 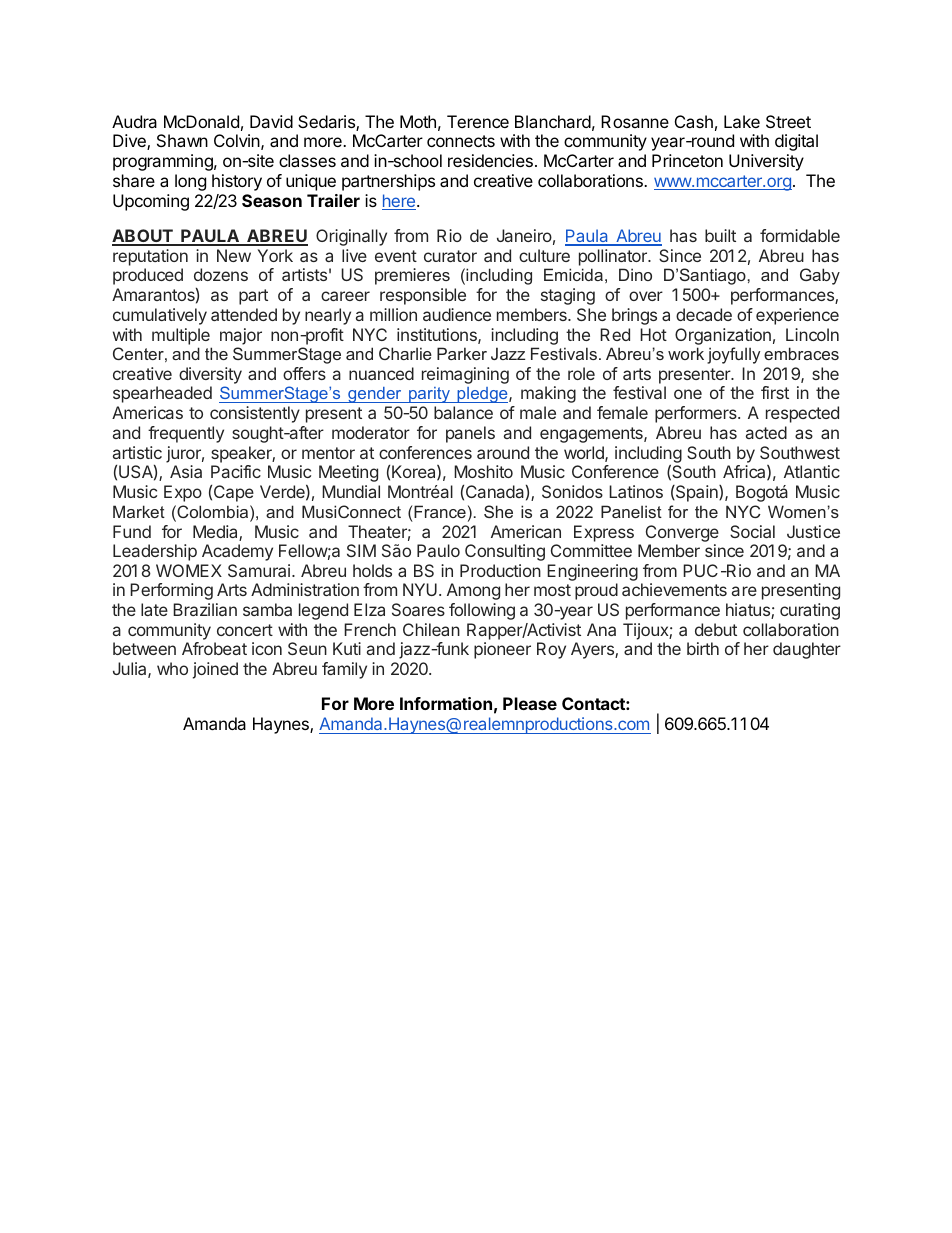 I want to click on connects, so click(x=461, y=141).
